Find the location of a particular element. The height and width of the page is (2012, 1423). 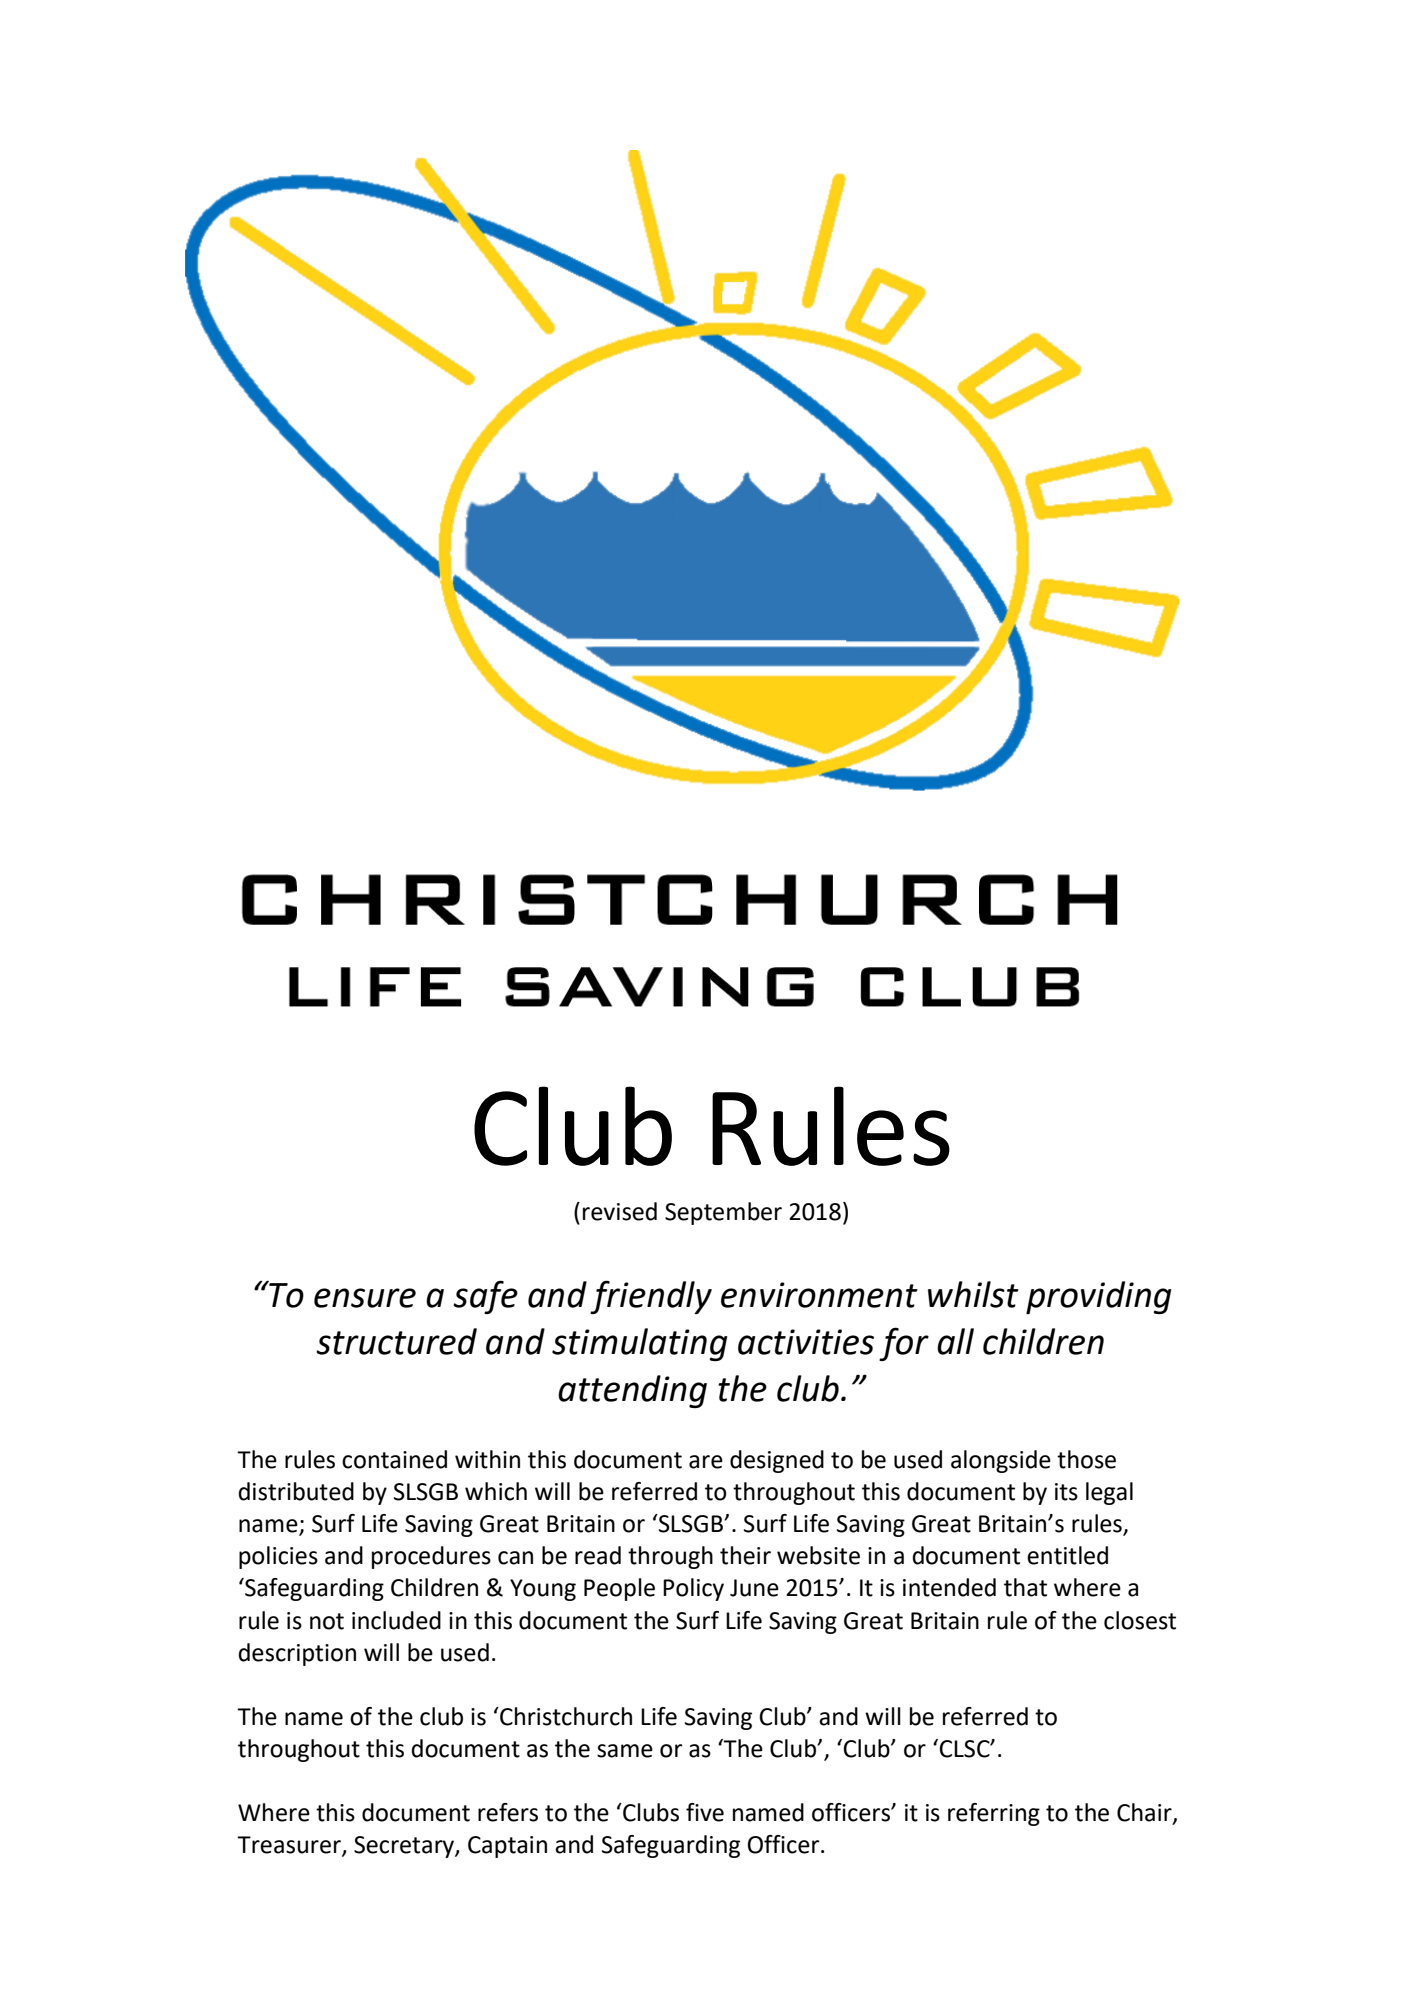

Treasurer is located at coordinates (290, 1846).
